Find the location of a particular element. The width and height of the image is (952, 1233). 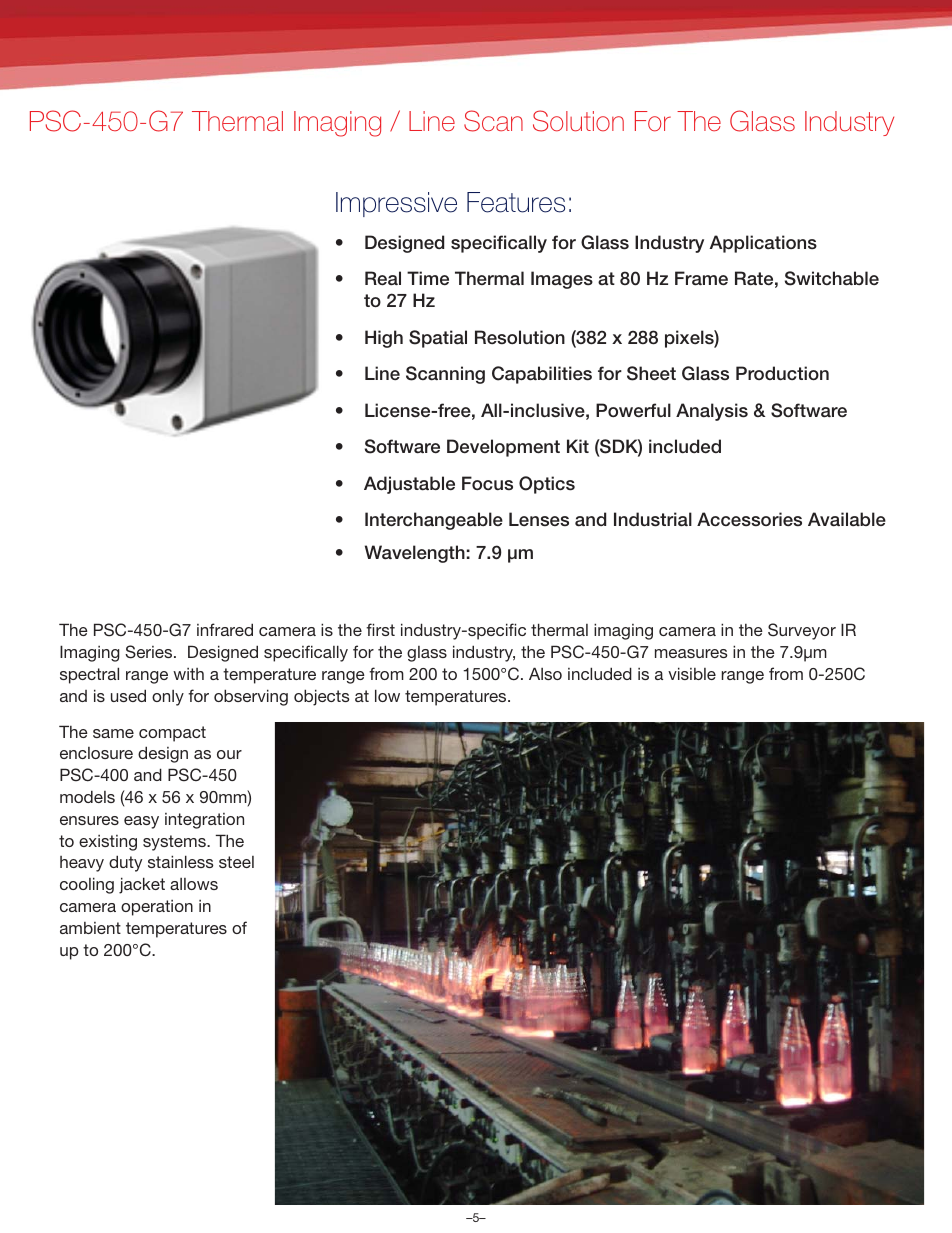

Impressive is located at coordinates (396, 204).
